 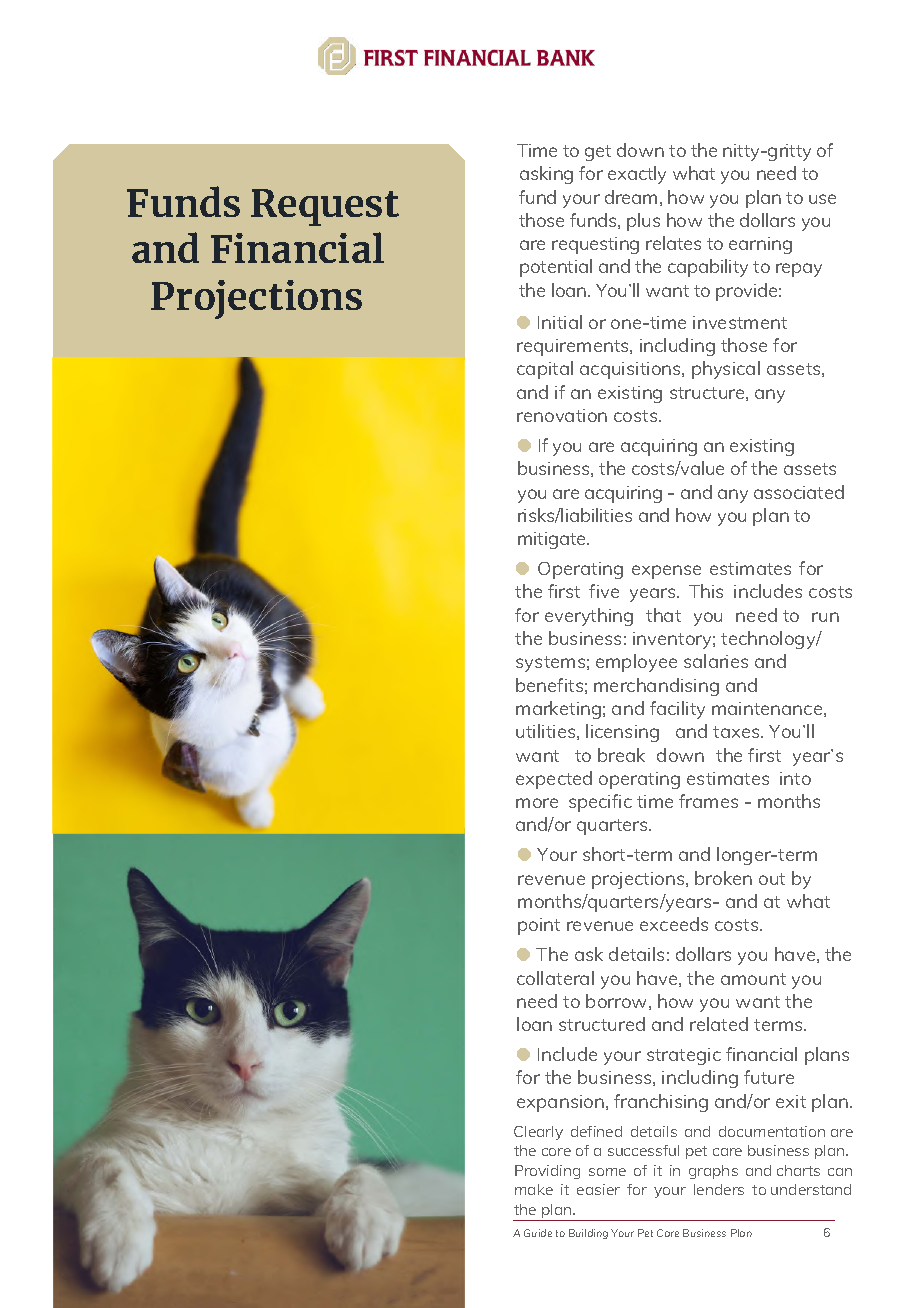 I want to click on relates, so click(x=673, y=243).
